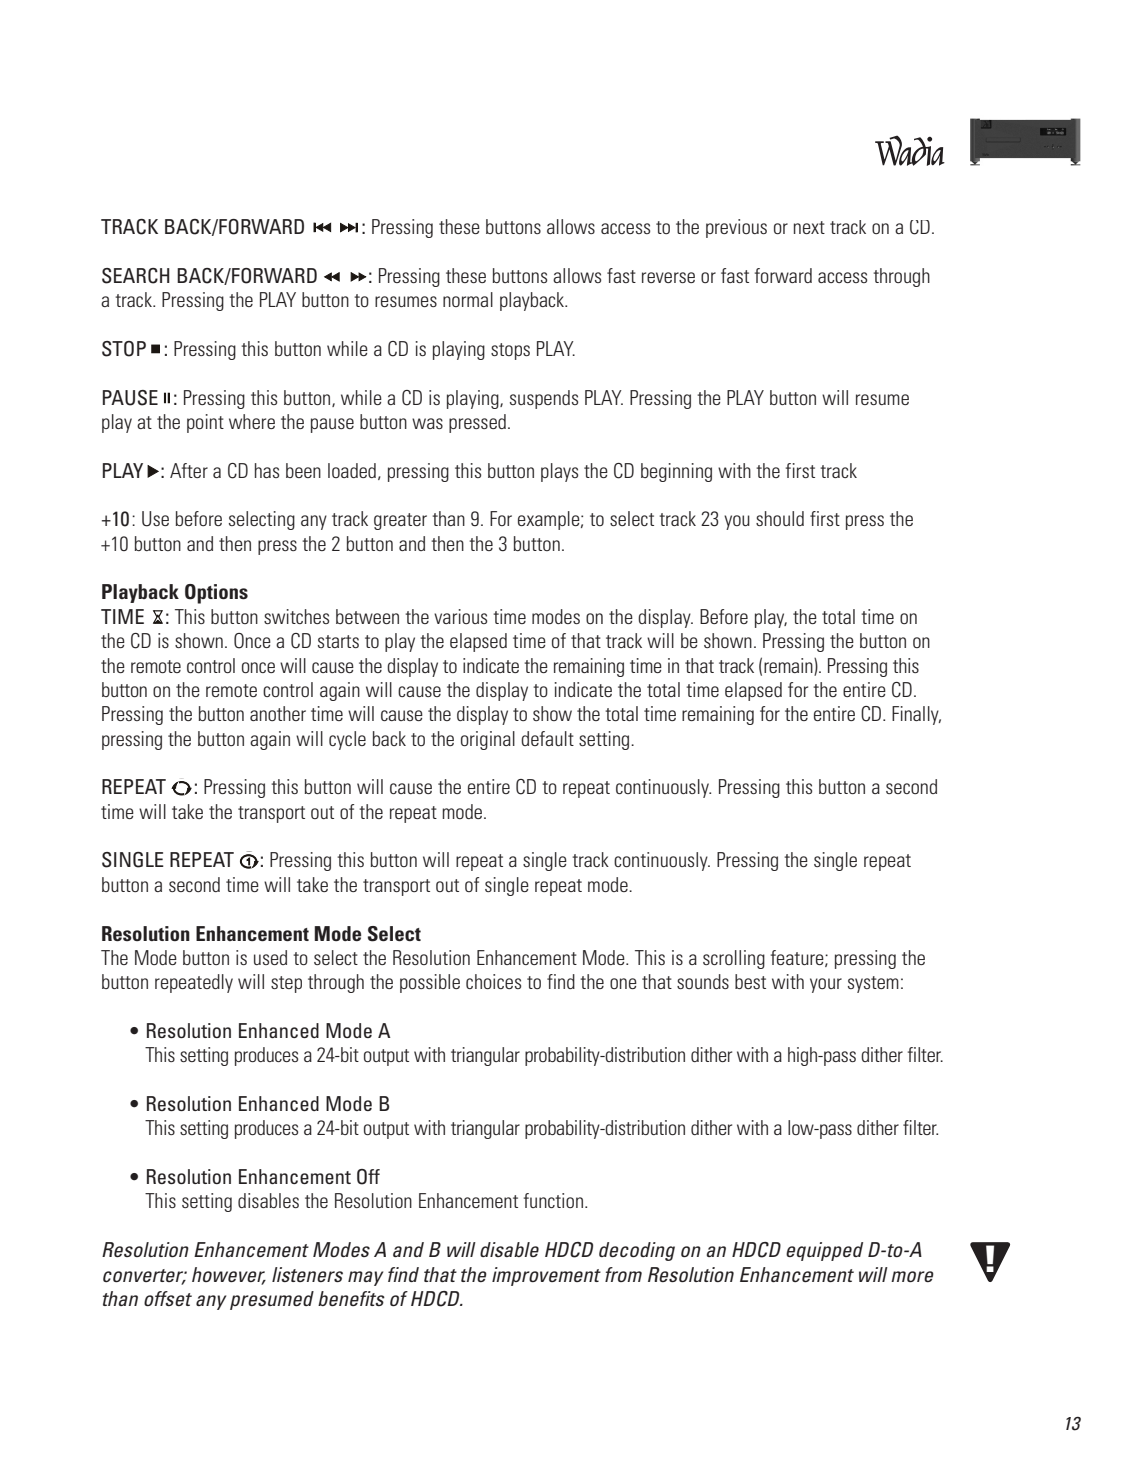 The width and height of the screenshot is (1147, 1484). Describe the element at coordinates (780, 518) in the screenshot. I see `should` at that location.
